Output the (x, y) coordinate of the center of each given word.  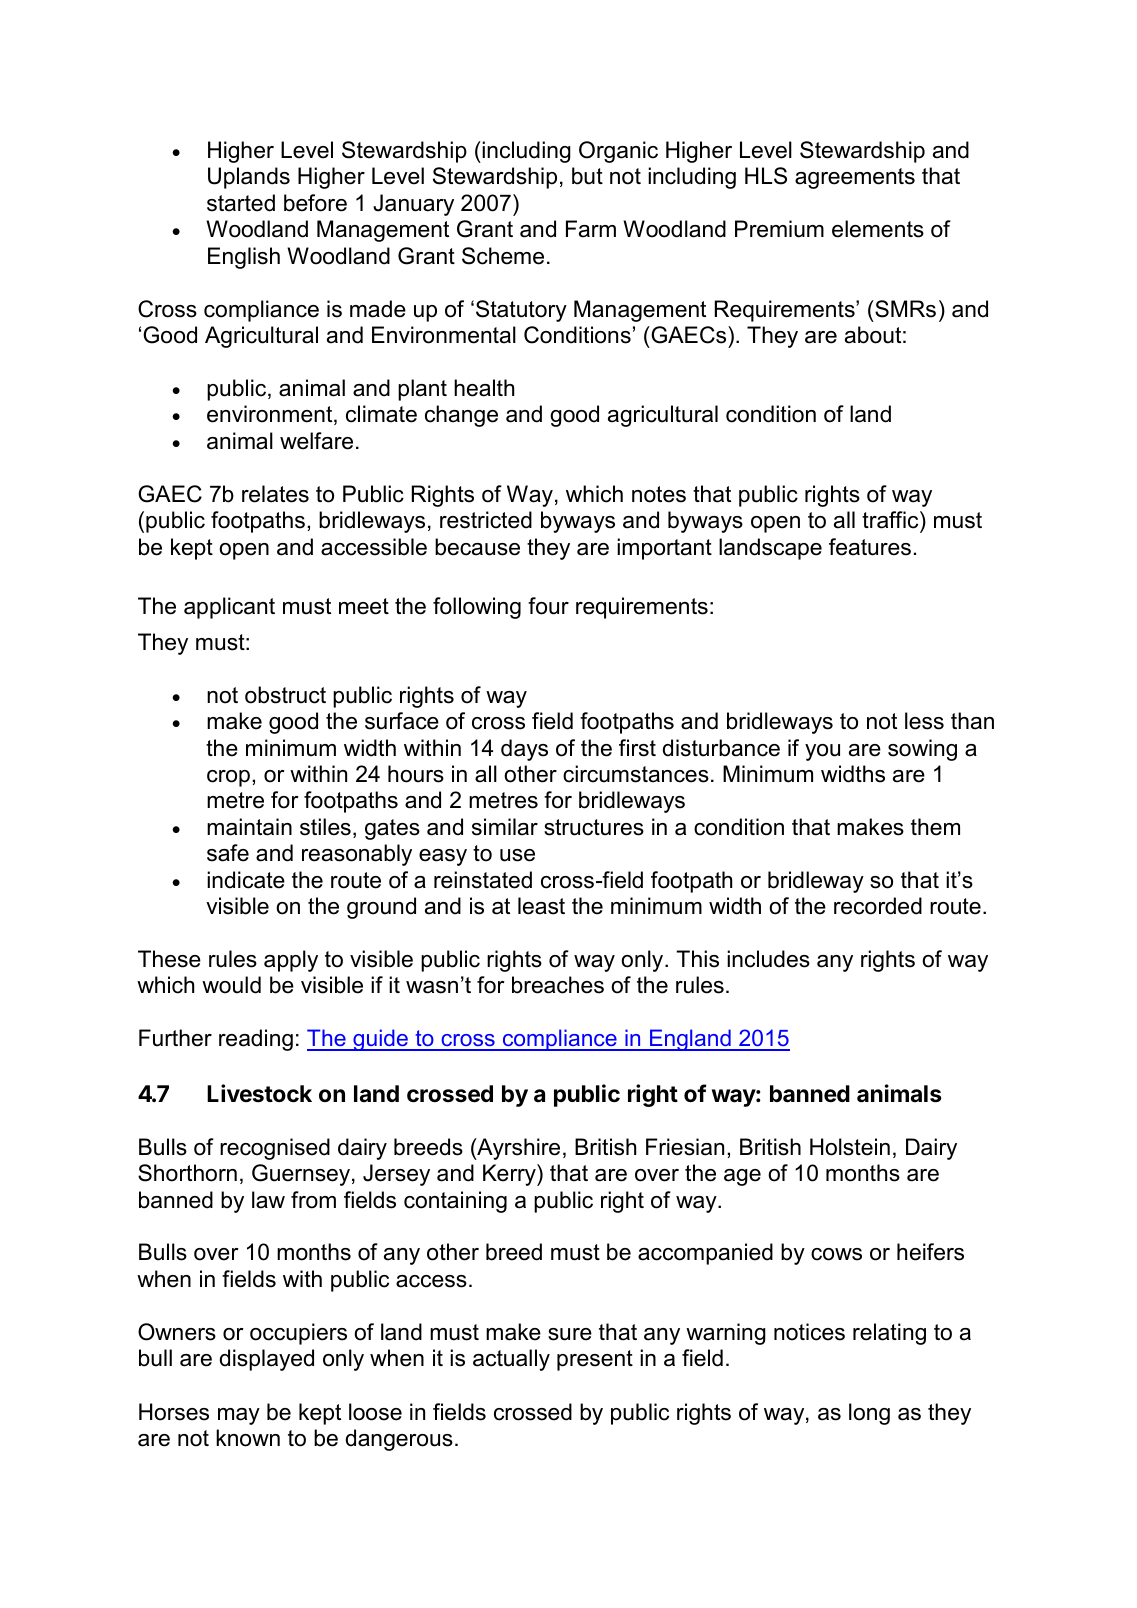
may (239, 1416)
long (869, 1414)
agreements (855, 178)
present (595, 1360)
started (241, 203)
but (587, 176)
